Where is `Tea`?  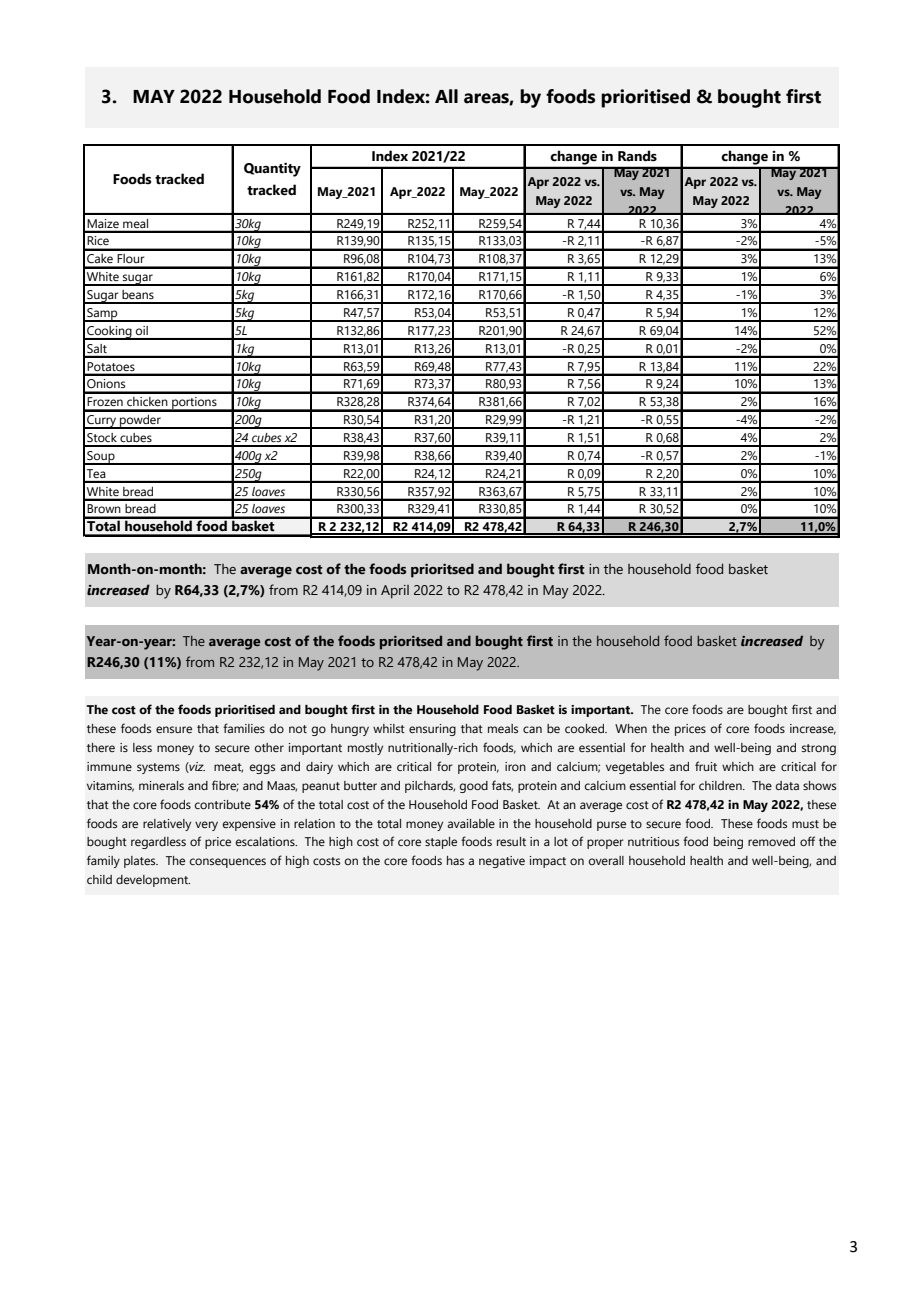
Tea is located at coordinates (96, 473).
